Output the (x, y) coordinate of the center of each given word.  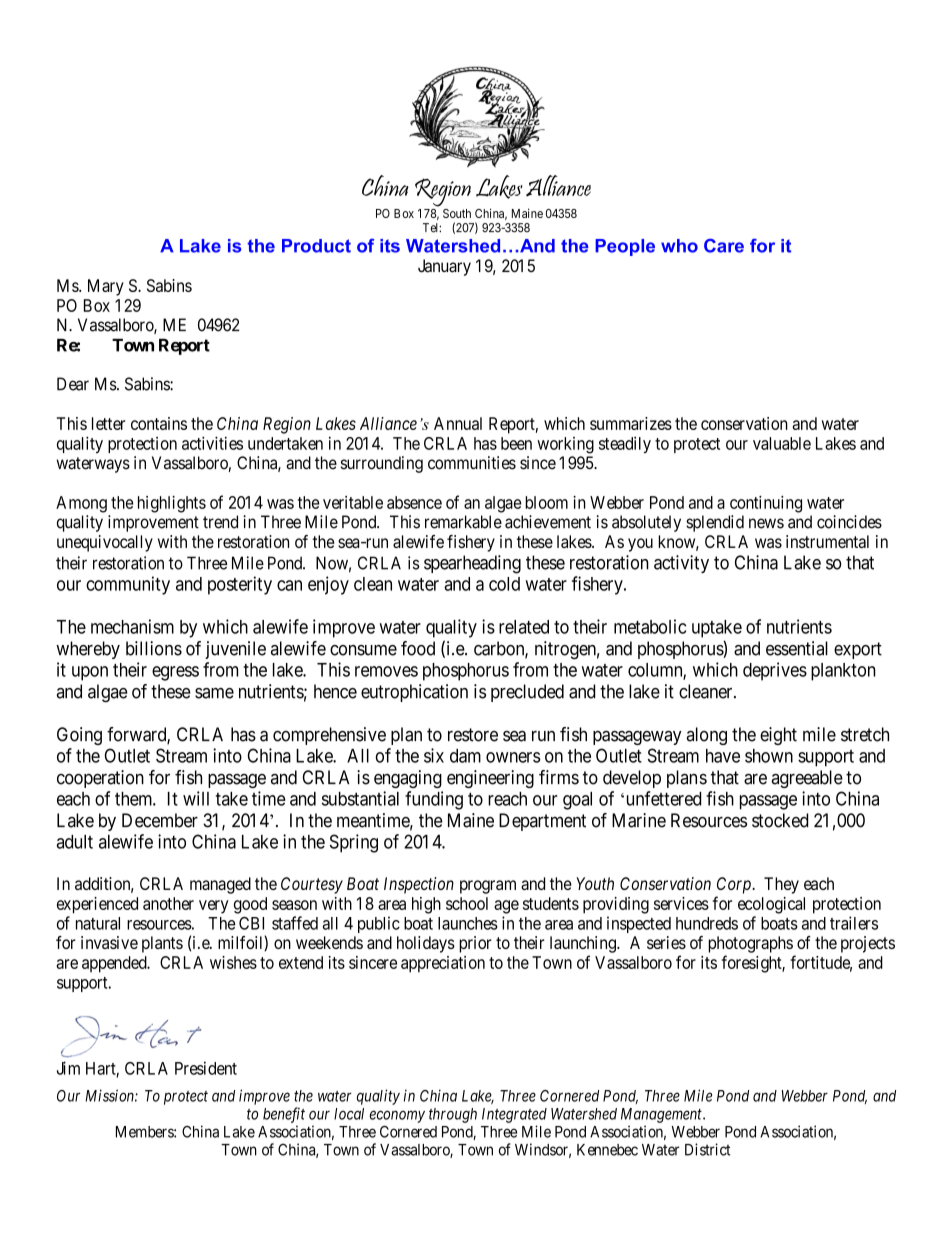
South (457, 213)
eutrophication (414, 693)
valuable (782, 443)
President (206, 1068)
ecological (771, 905)
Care (724, 246)
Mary (106, 287)
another (168, 903)
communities (472, 463)
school (467, 903)
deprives (775, 671)
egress (175, 673)
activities (212, 443)
